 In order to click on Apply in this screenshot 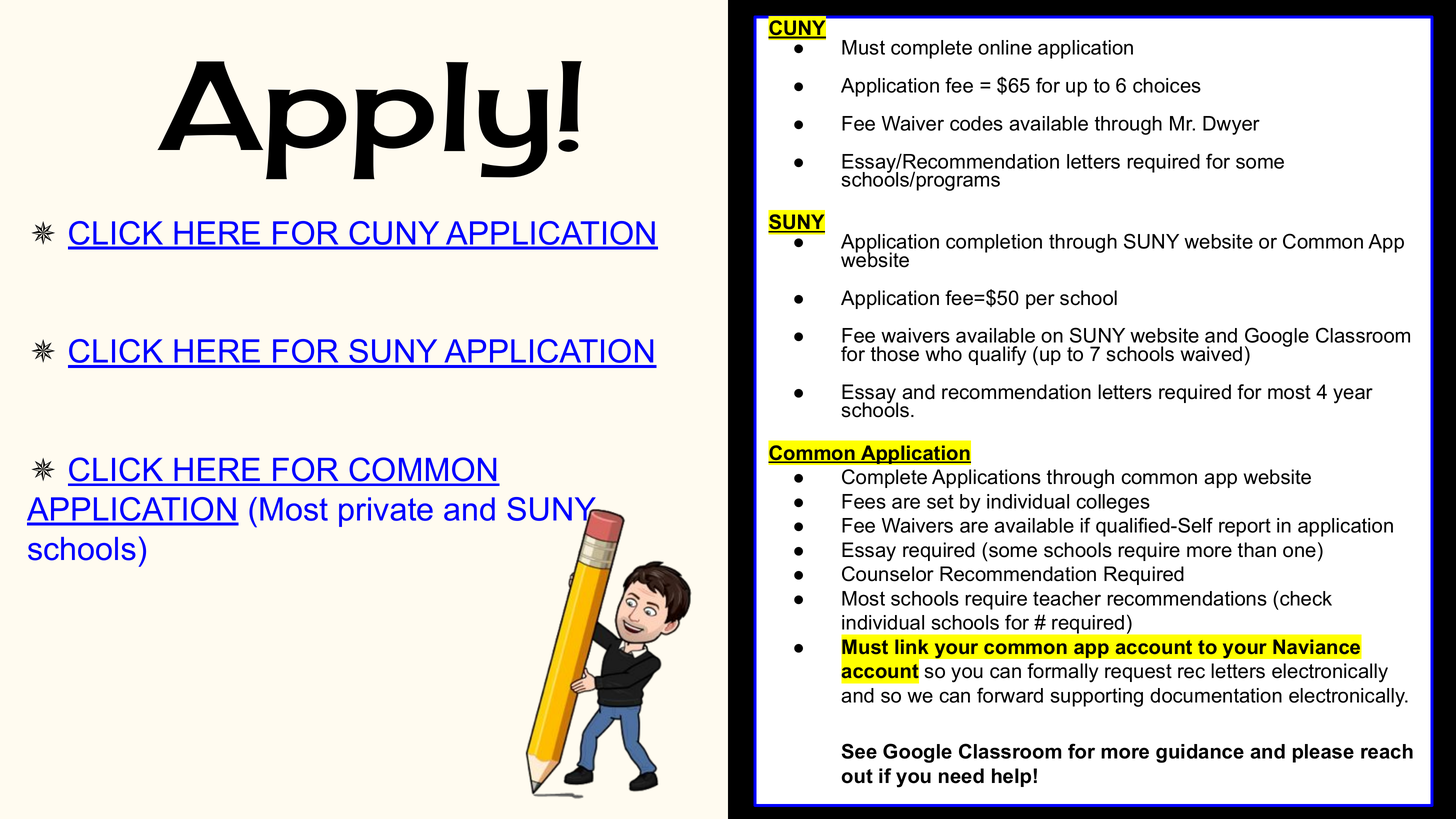, I will do `click(352, 120)`.
